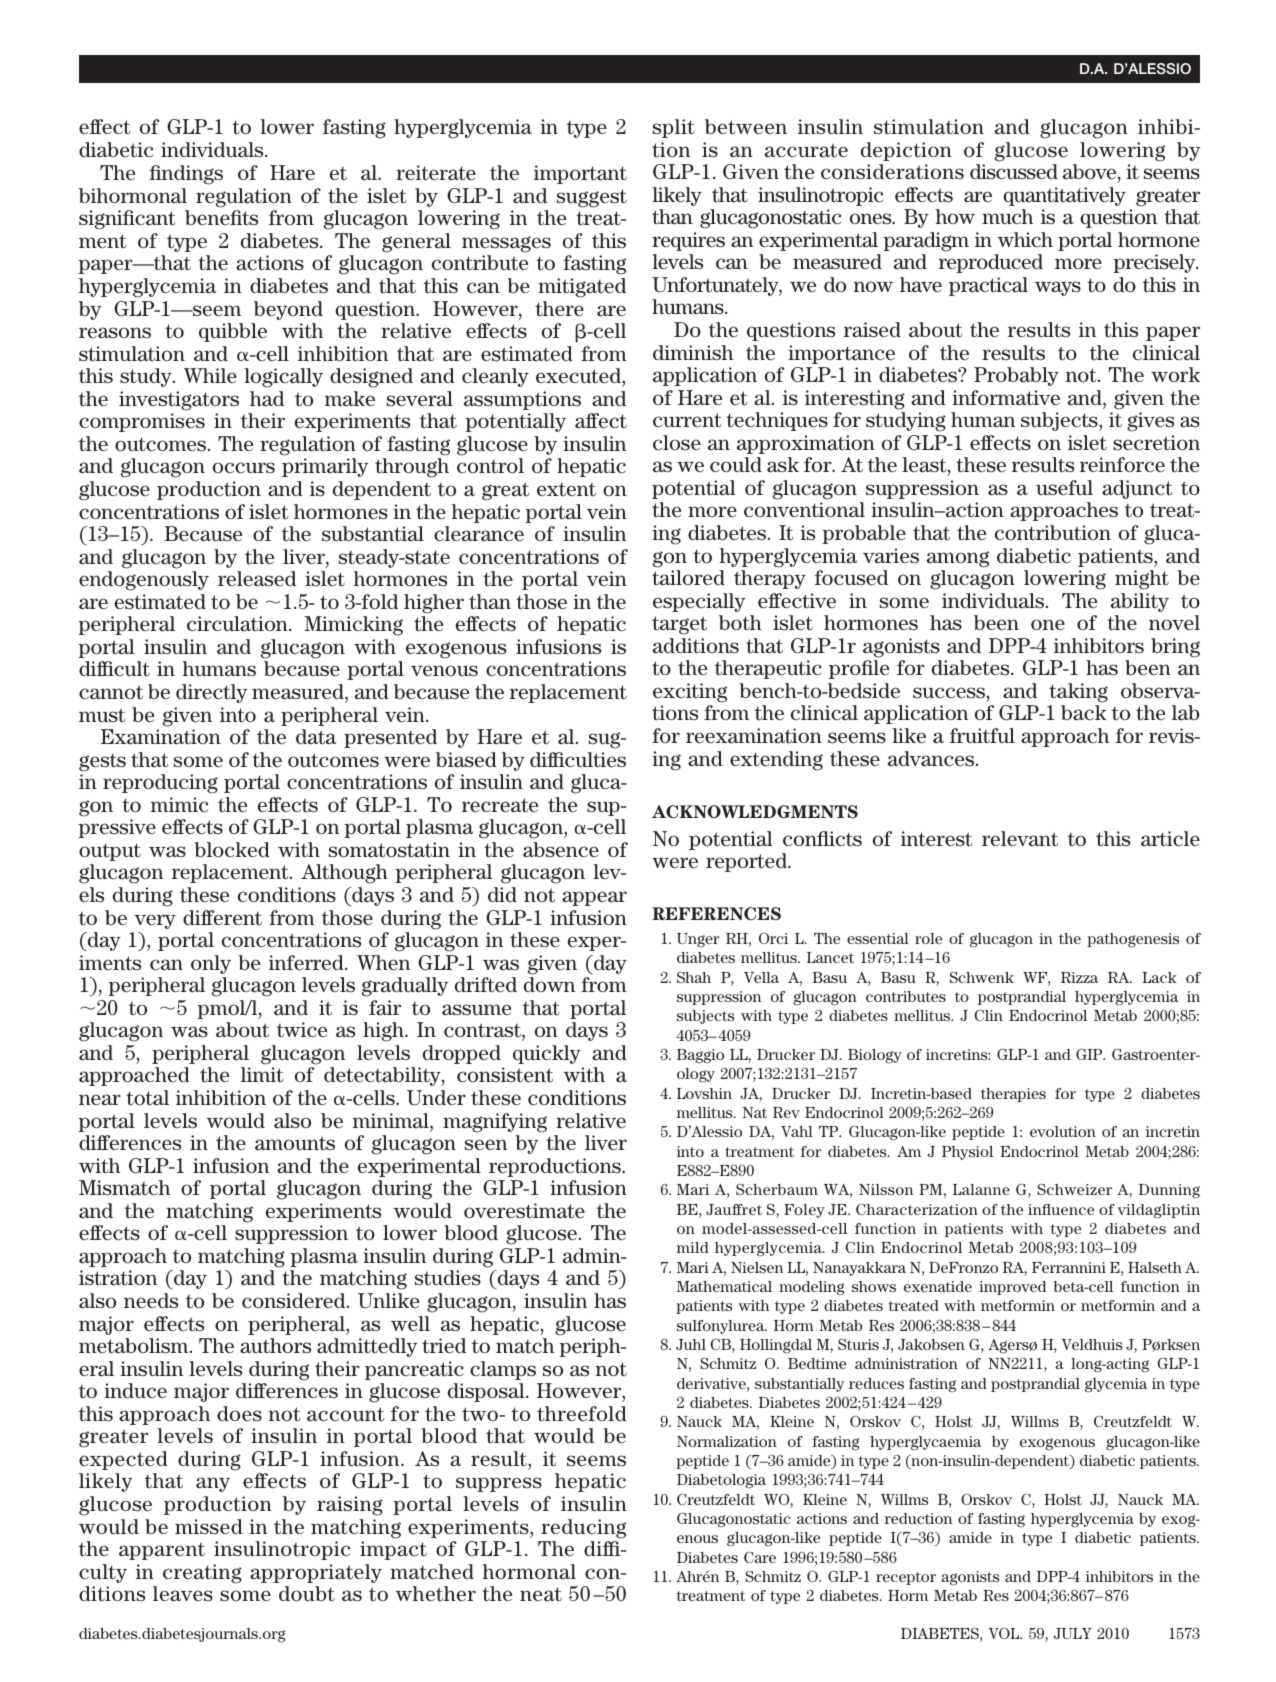  What do you see at coordinates (1020, 838) in the screenshot?
I see `relevant` at bounding box center [1020, 838].
